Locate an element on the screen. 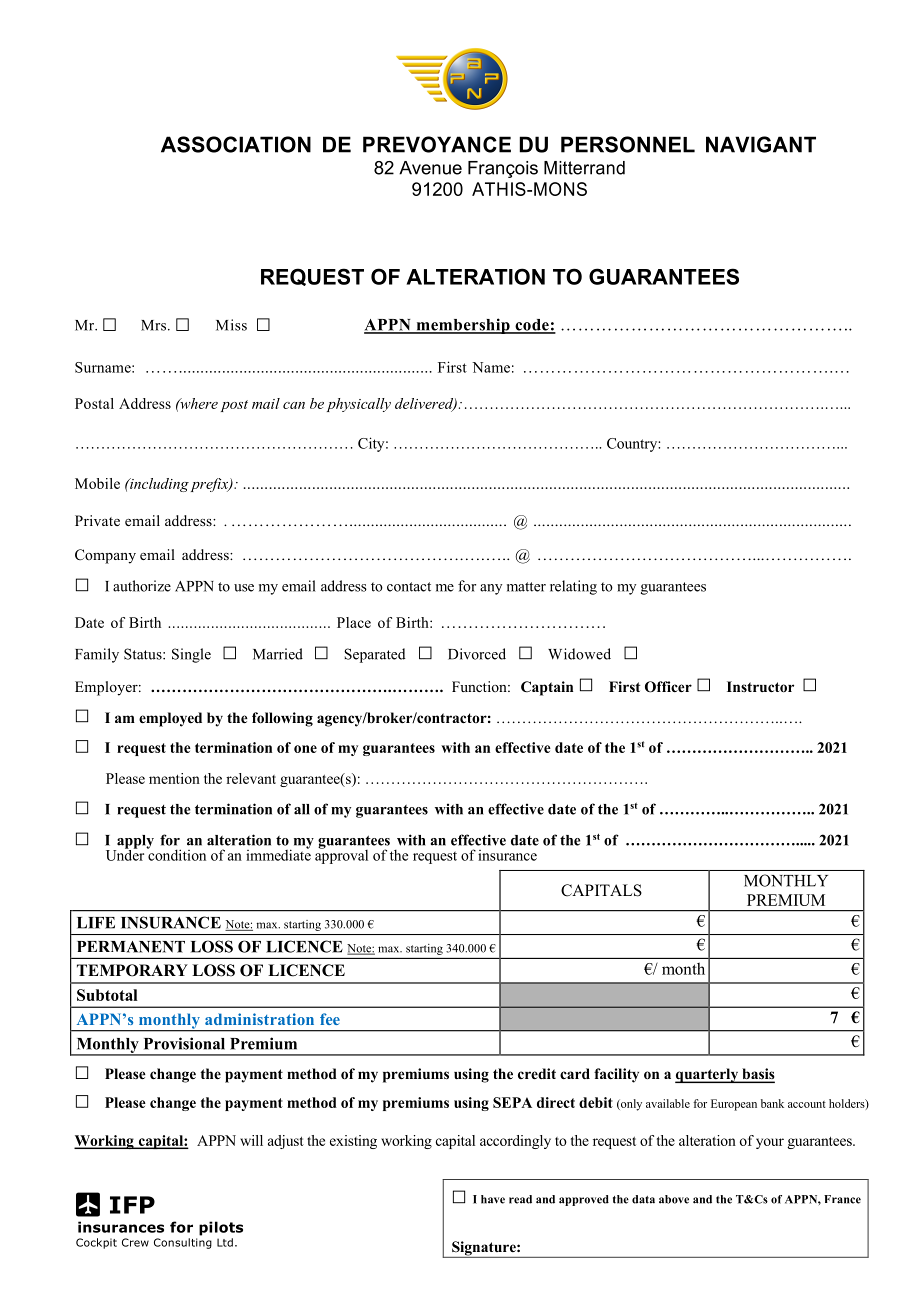 The image size is (924, 1308). Avenue is located at coordinates (430, 168).
